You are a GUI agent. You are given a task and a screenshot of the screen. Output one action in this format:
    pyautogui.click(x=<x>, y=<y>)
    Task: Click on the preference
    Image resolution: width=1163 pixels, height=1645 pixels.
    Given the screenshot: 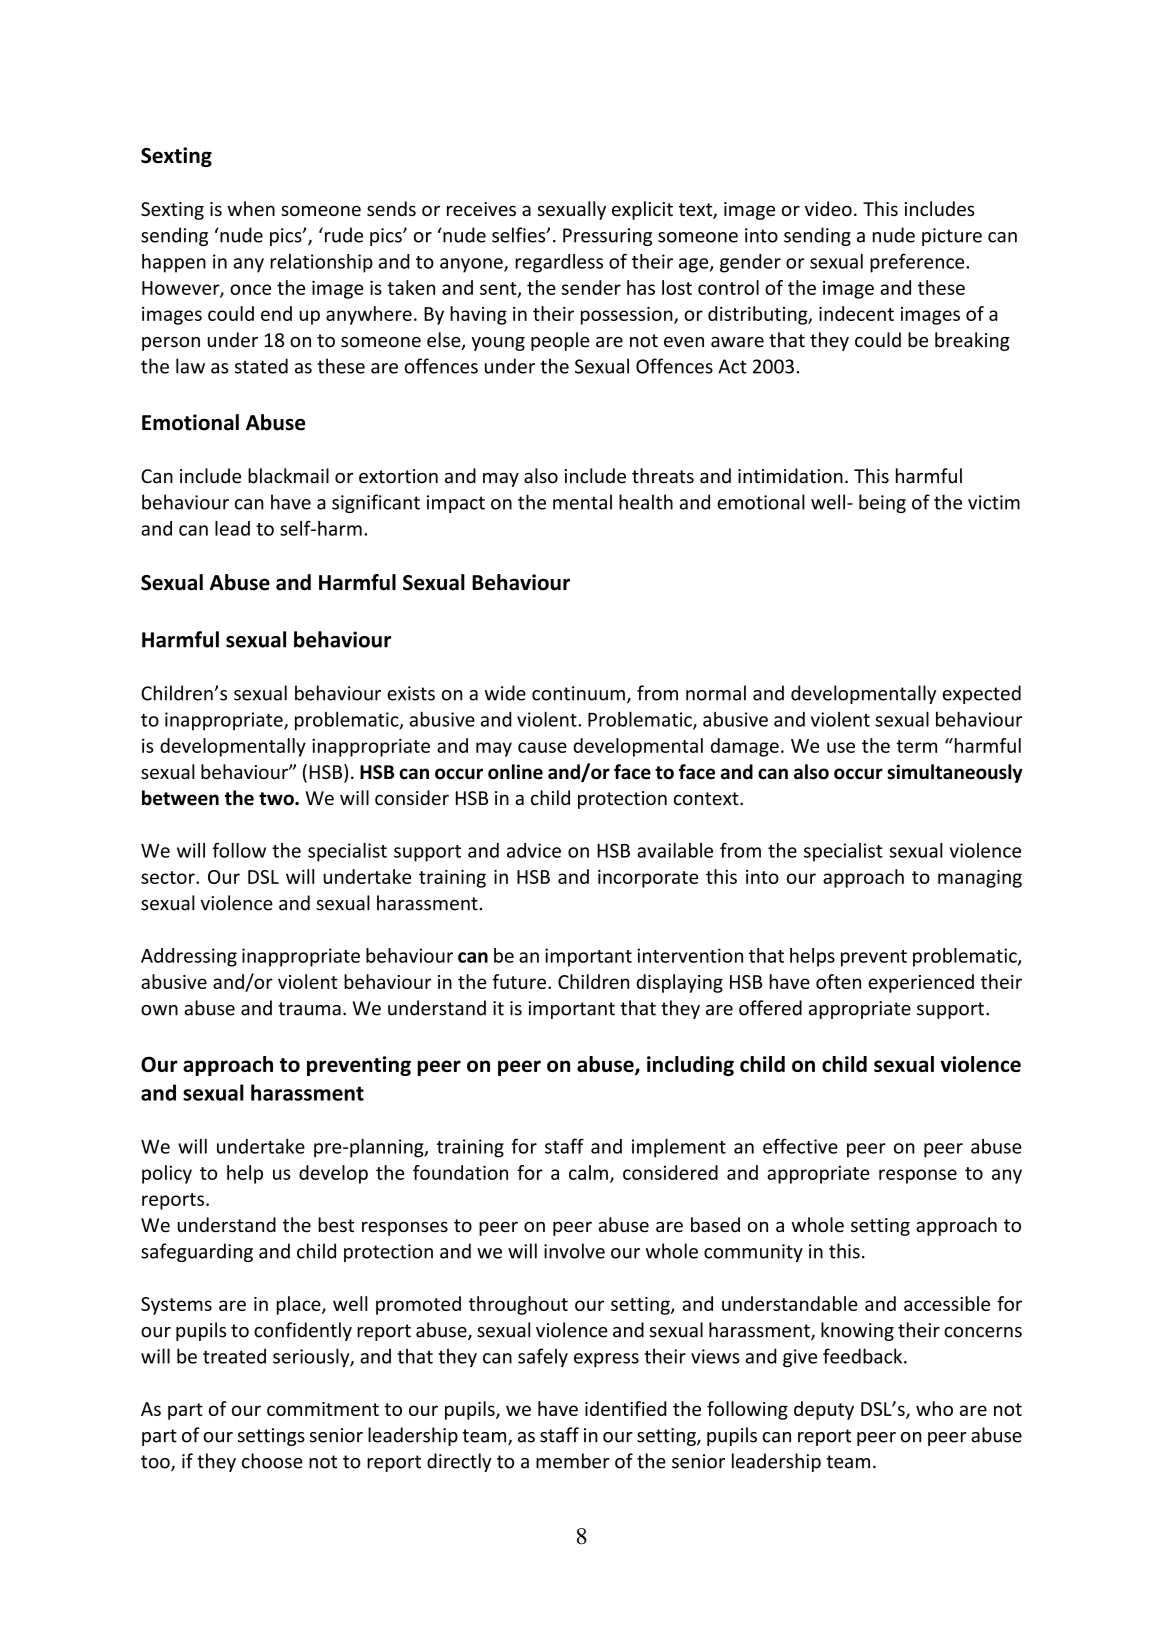 What is the action you would take?
    pyautogui.click(x=918, y=263)
